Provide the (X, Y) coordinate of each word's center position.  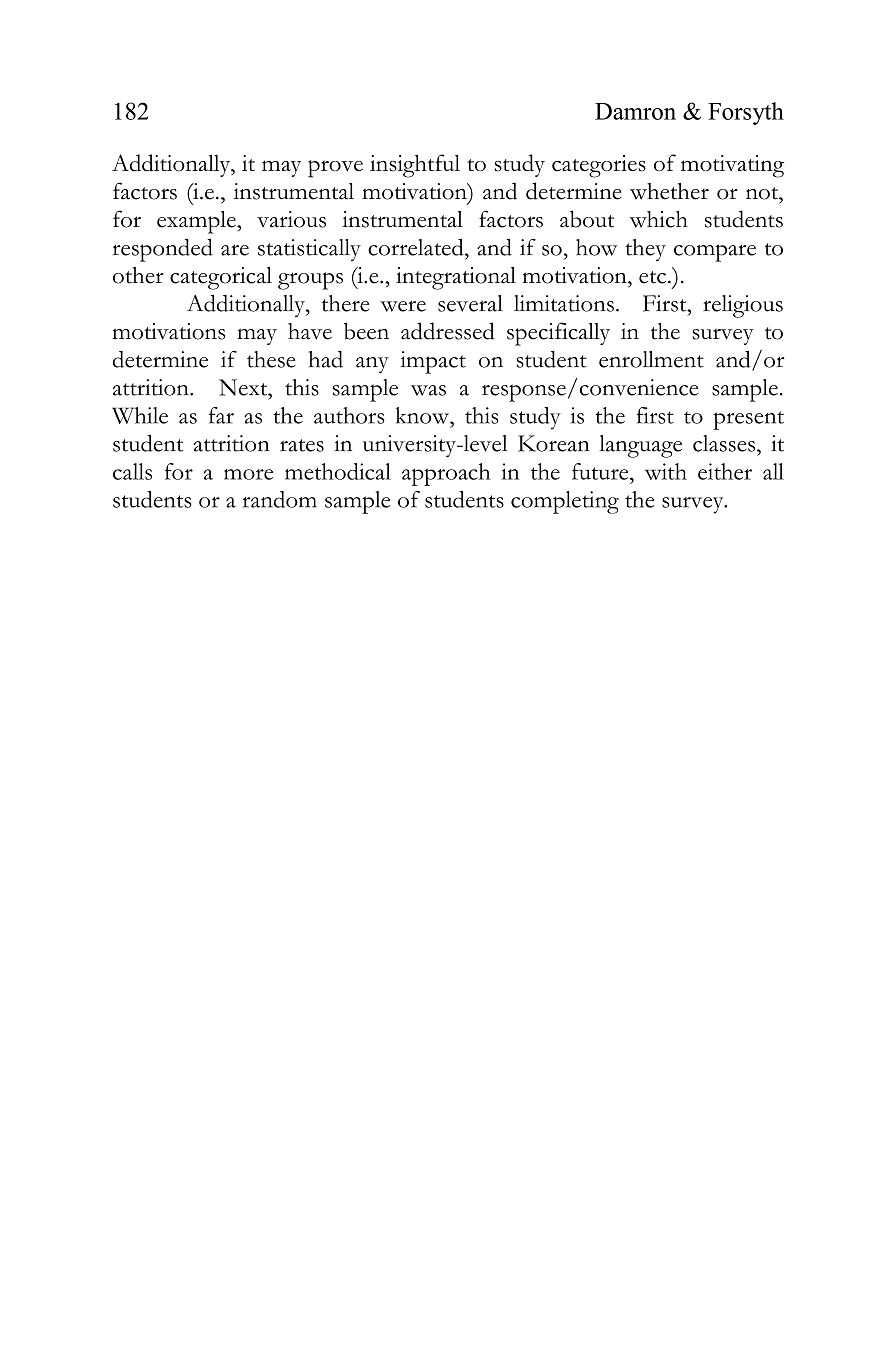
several (470, 303)
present (748, 420)
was (428, 390)
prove (335, 169)
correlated (417, 247)
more (248, 474)
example (197, 222)
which (658, 219)
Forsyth (746, 113)
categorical (221, 278)
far (221, 415)
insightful (415, 166)
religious (743, 306)
